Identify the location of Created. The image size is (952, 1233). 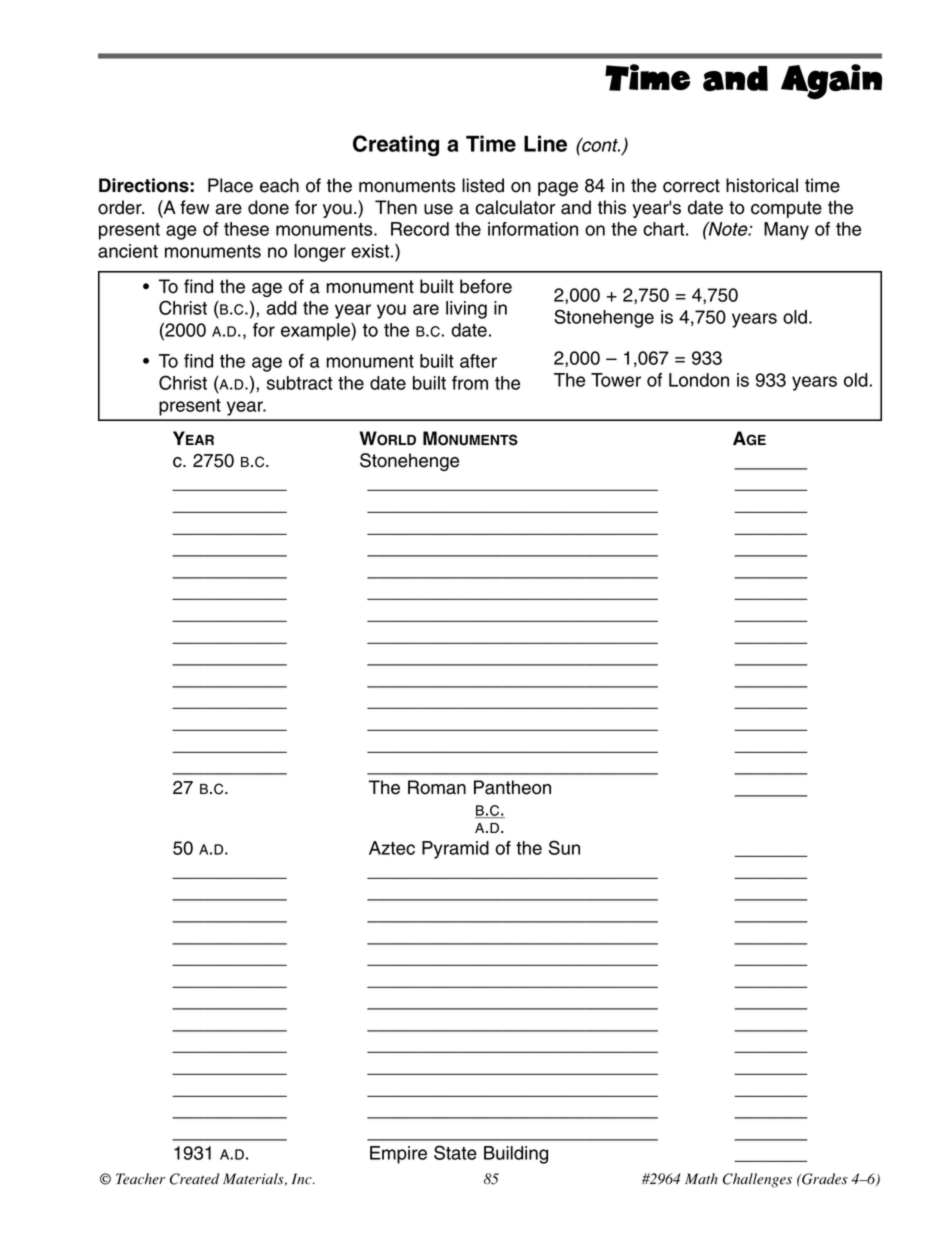
(194, 1179).
